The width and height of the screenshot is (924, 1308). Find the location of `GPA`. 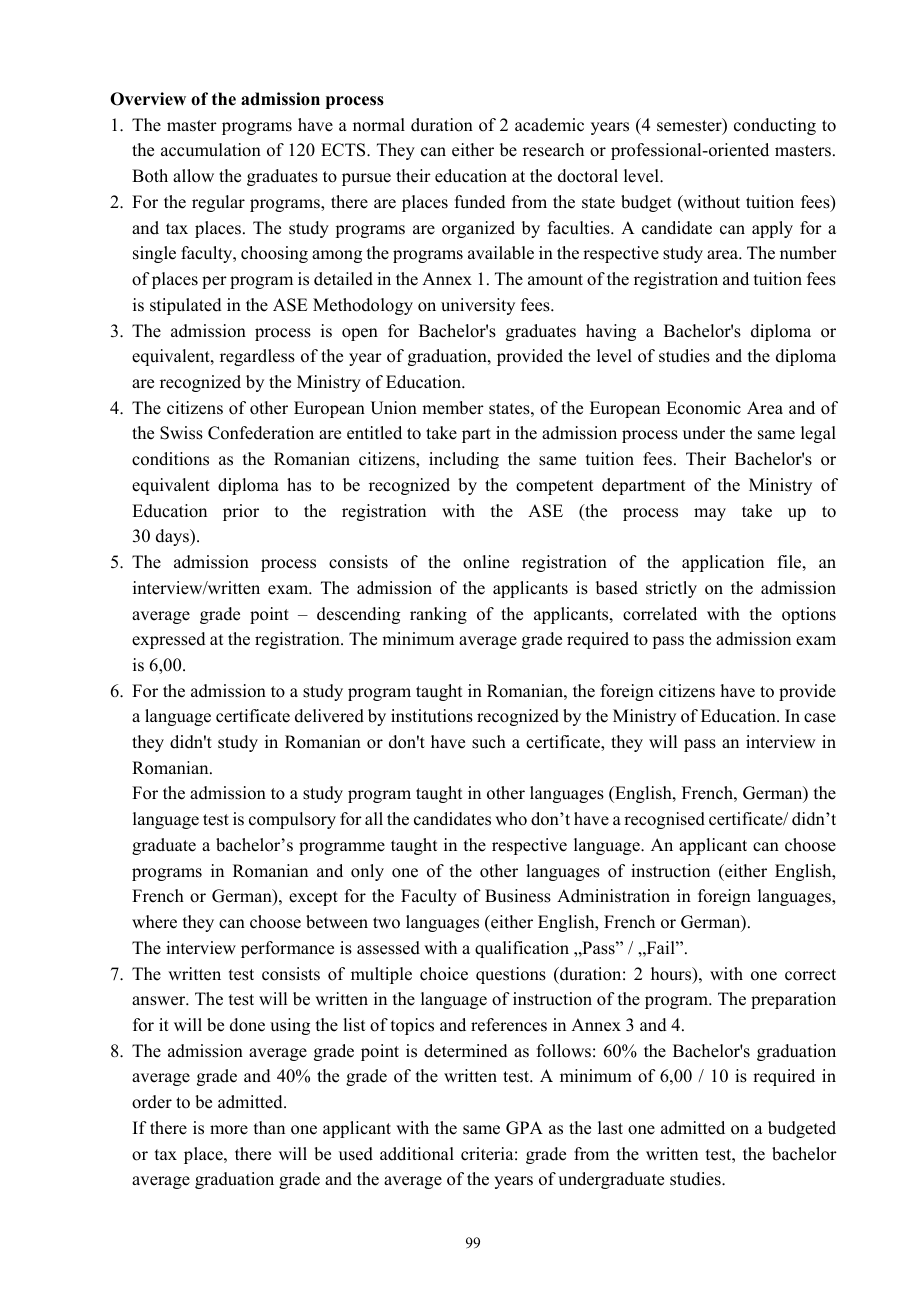

GPA is located at coordinates (524, 1128).
